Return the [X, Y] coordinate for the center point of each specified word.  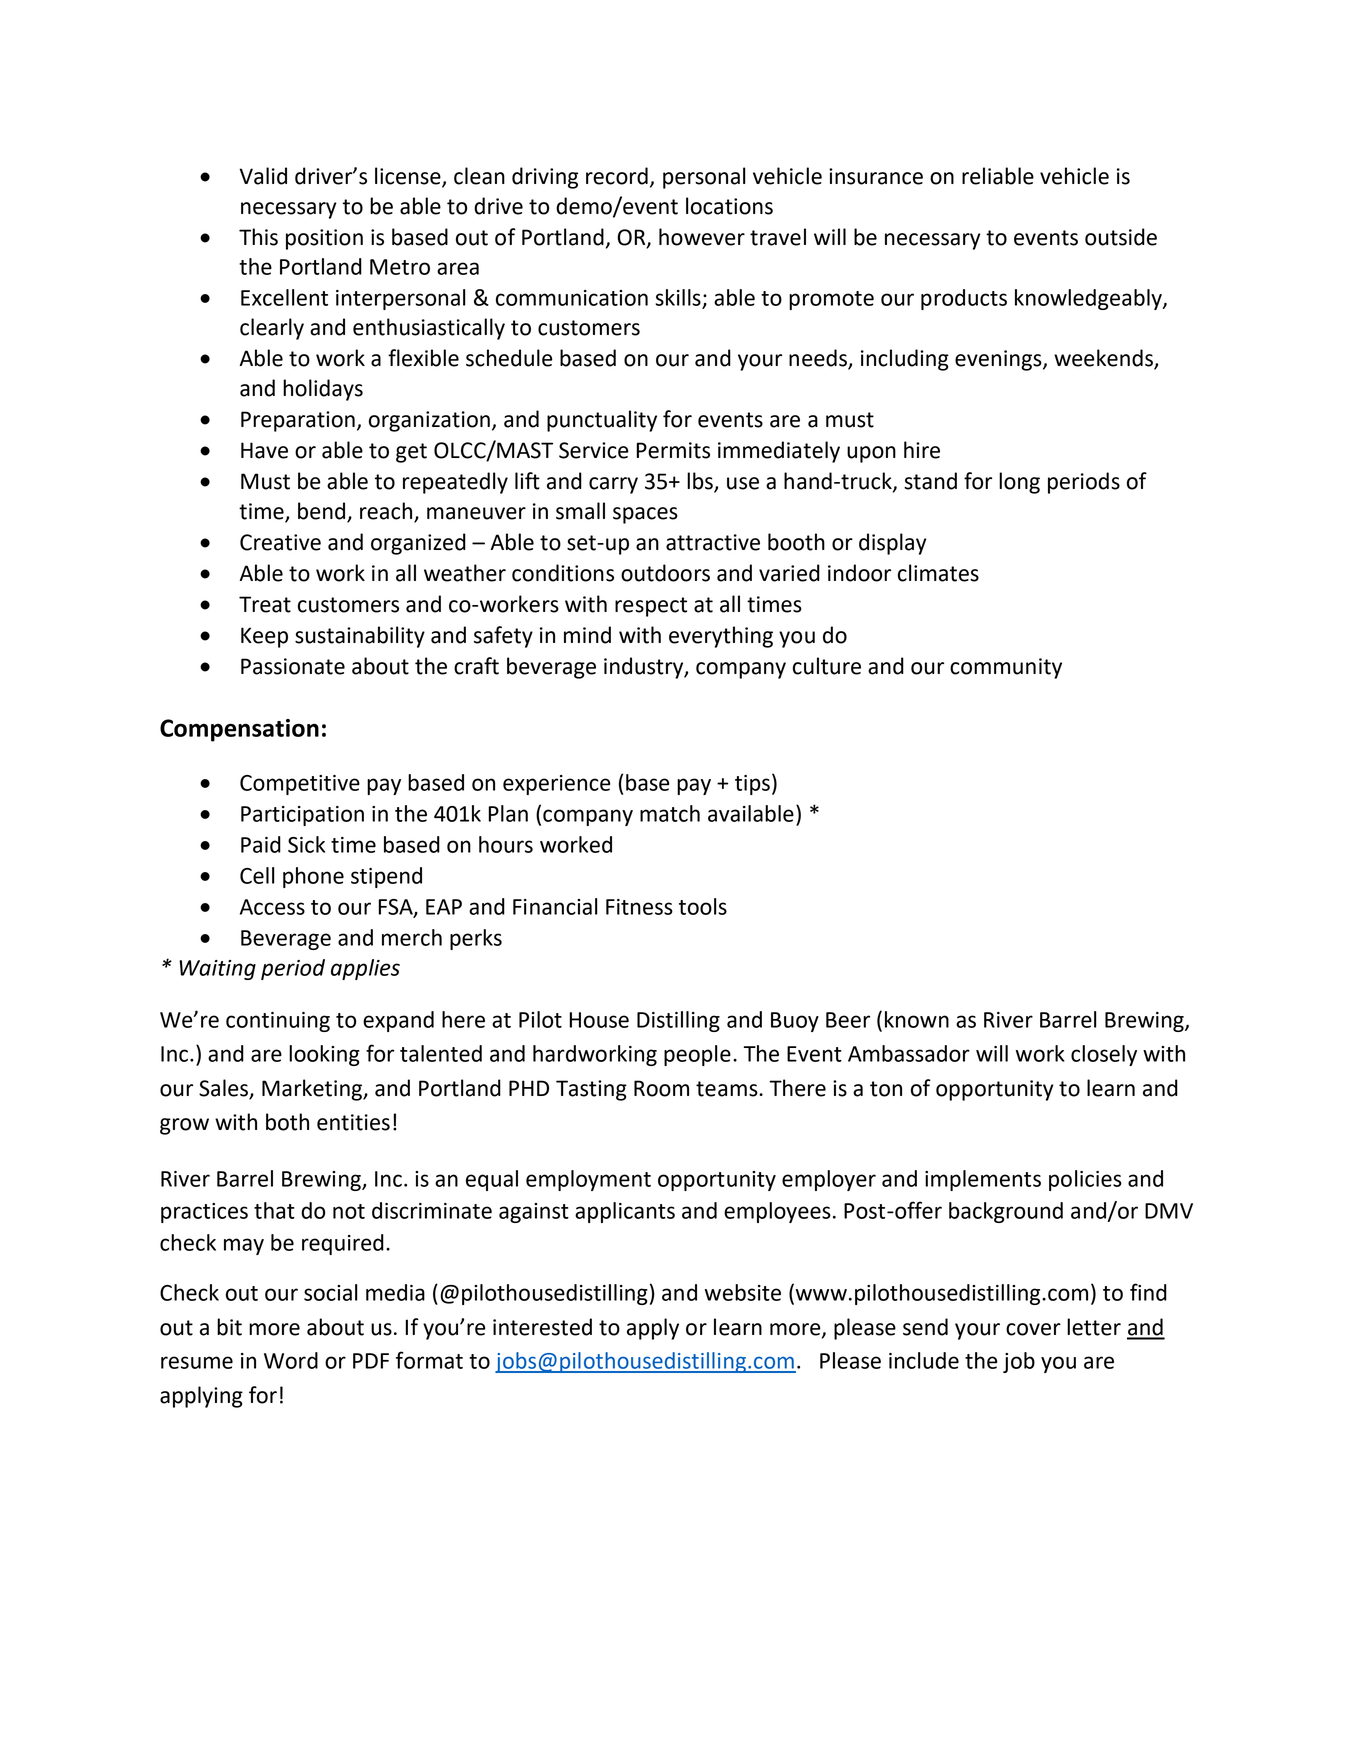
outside [1121, 237]
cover [1033, 1329]
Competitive [300, 785]
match [670, 813]
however [702, 237]
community [1006, 668]
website [743, 1292]
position [324, 239]
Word [291, 1360]
